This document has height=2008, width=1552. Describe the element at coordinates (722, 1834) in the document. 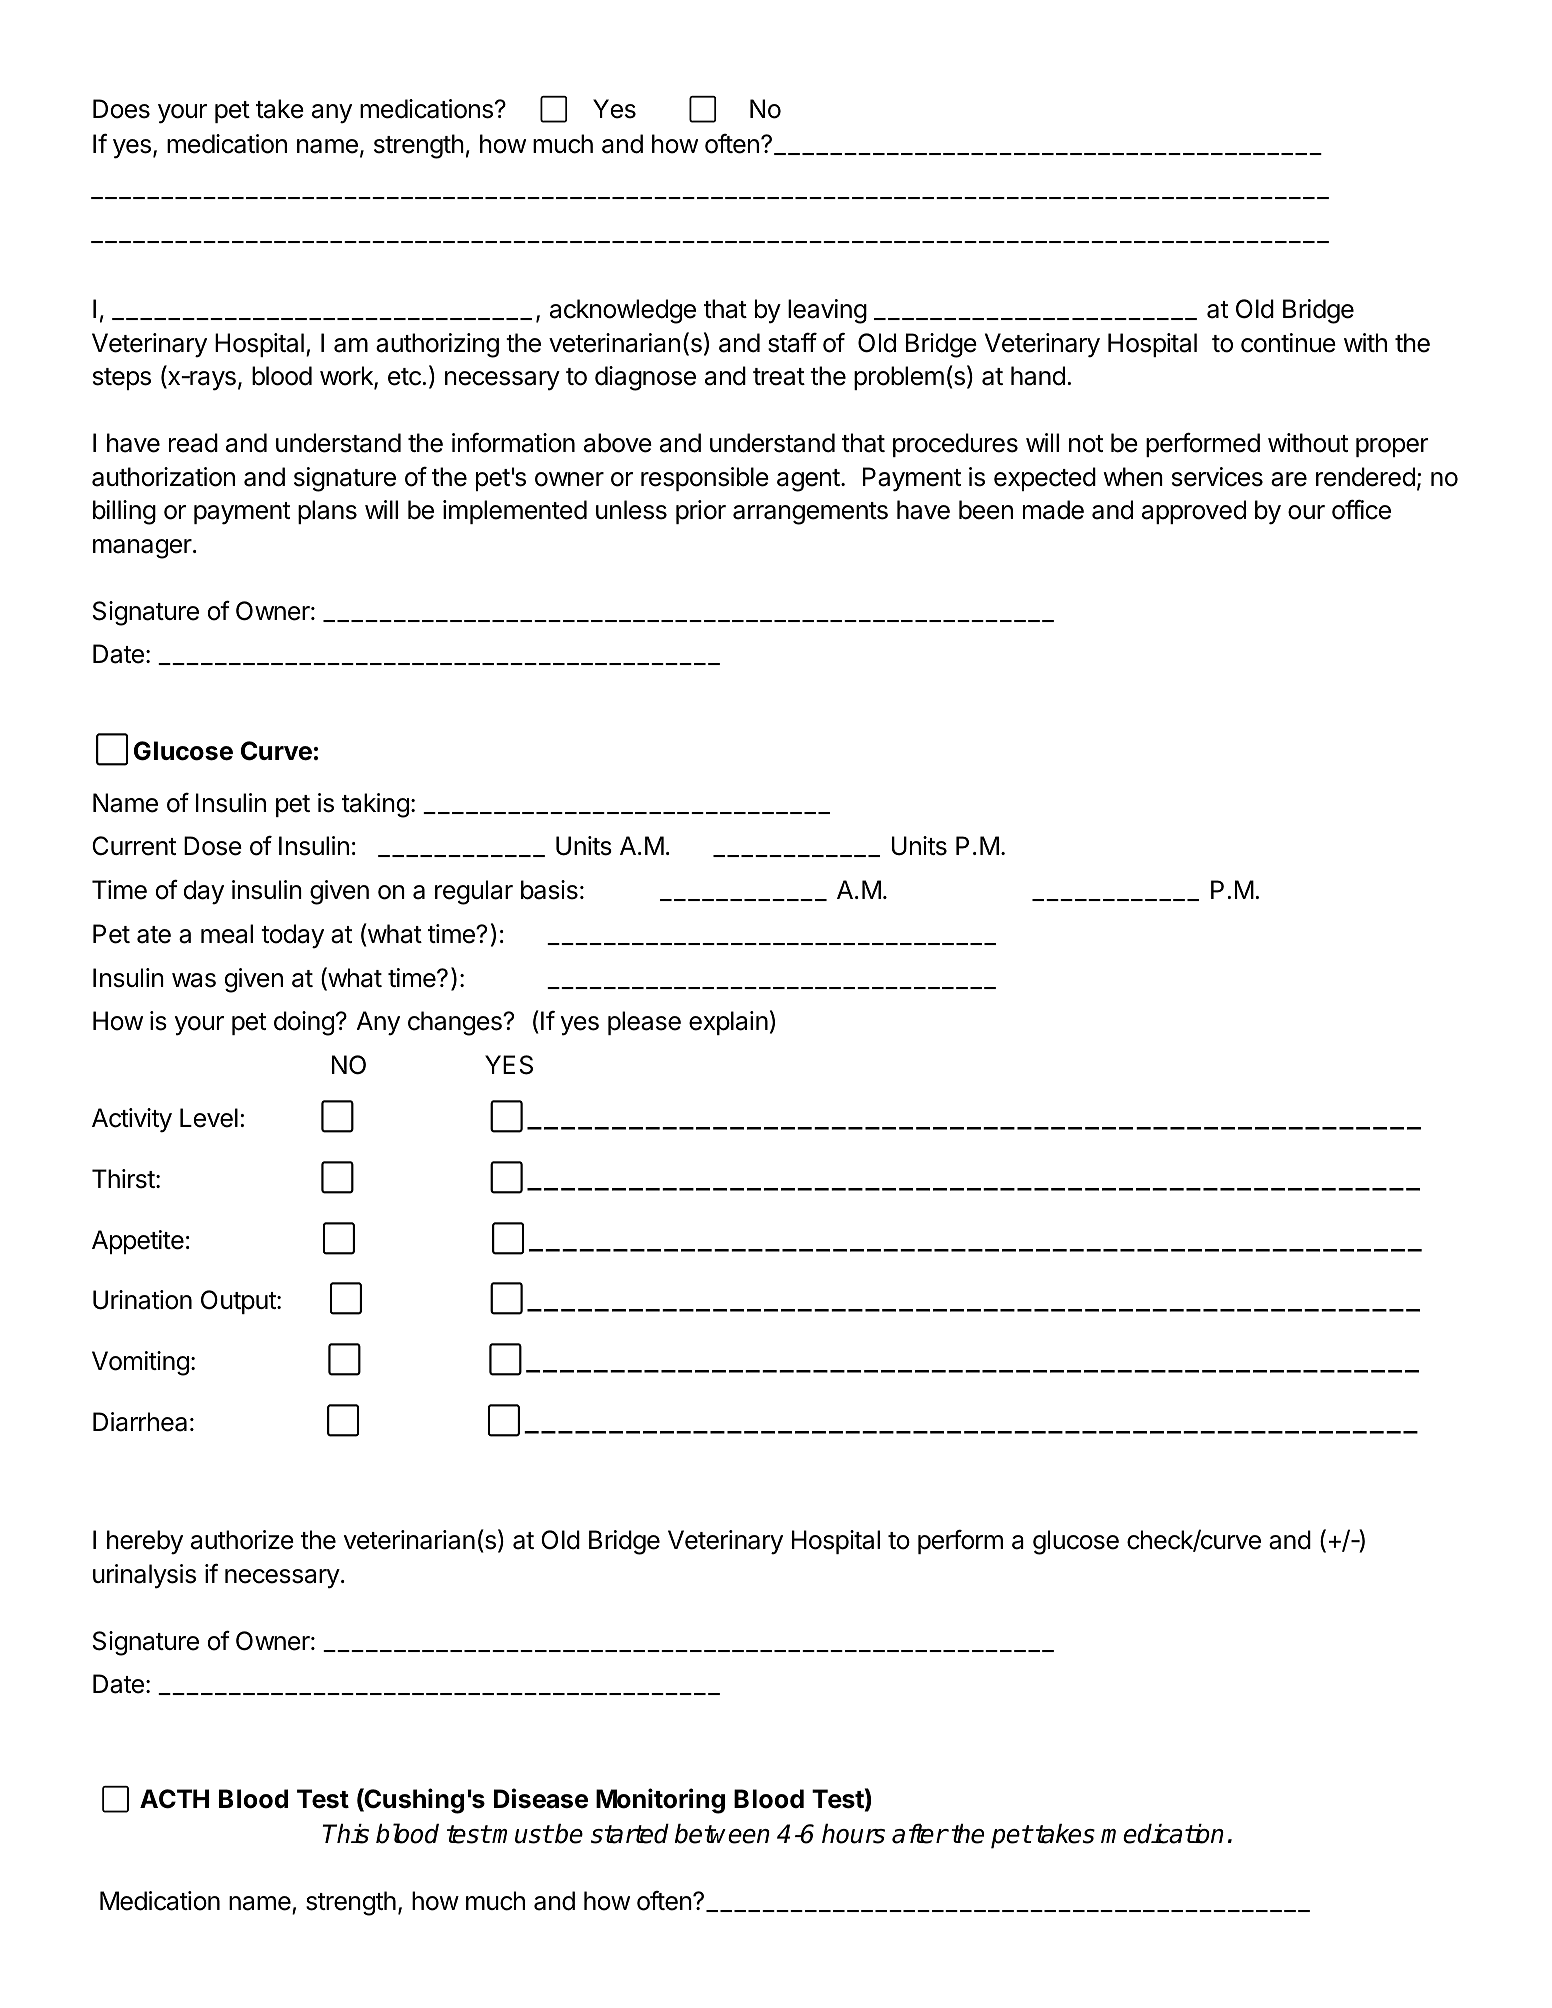

I see `between` at that location.
